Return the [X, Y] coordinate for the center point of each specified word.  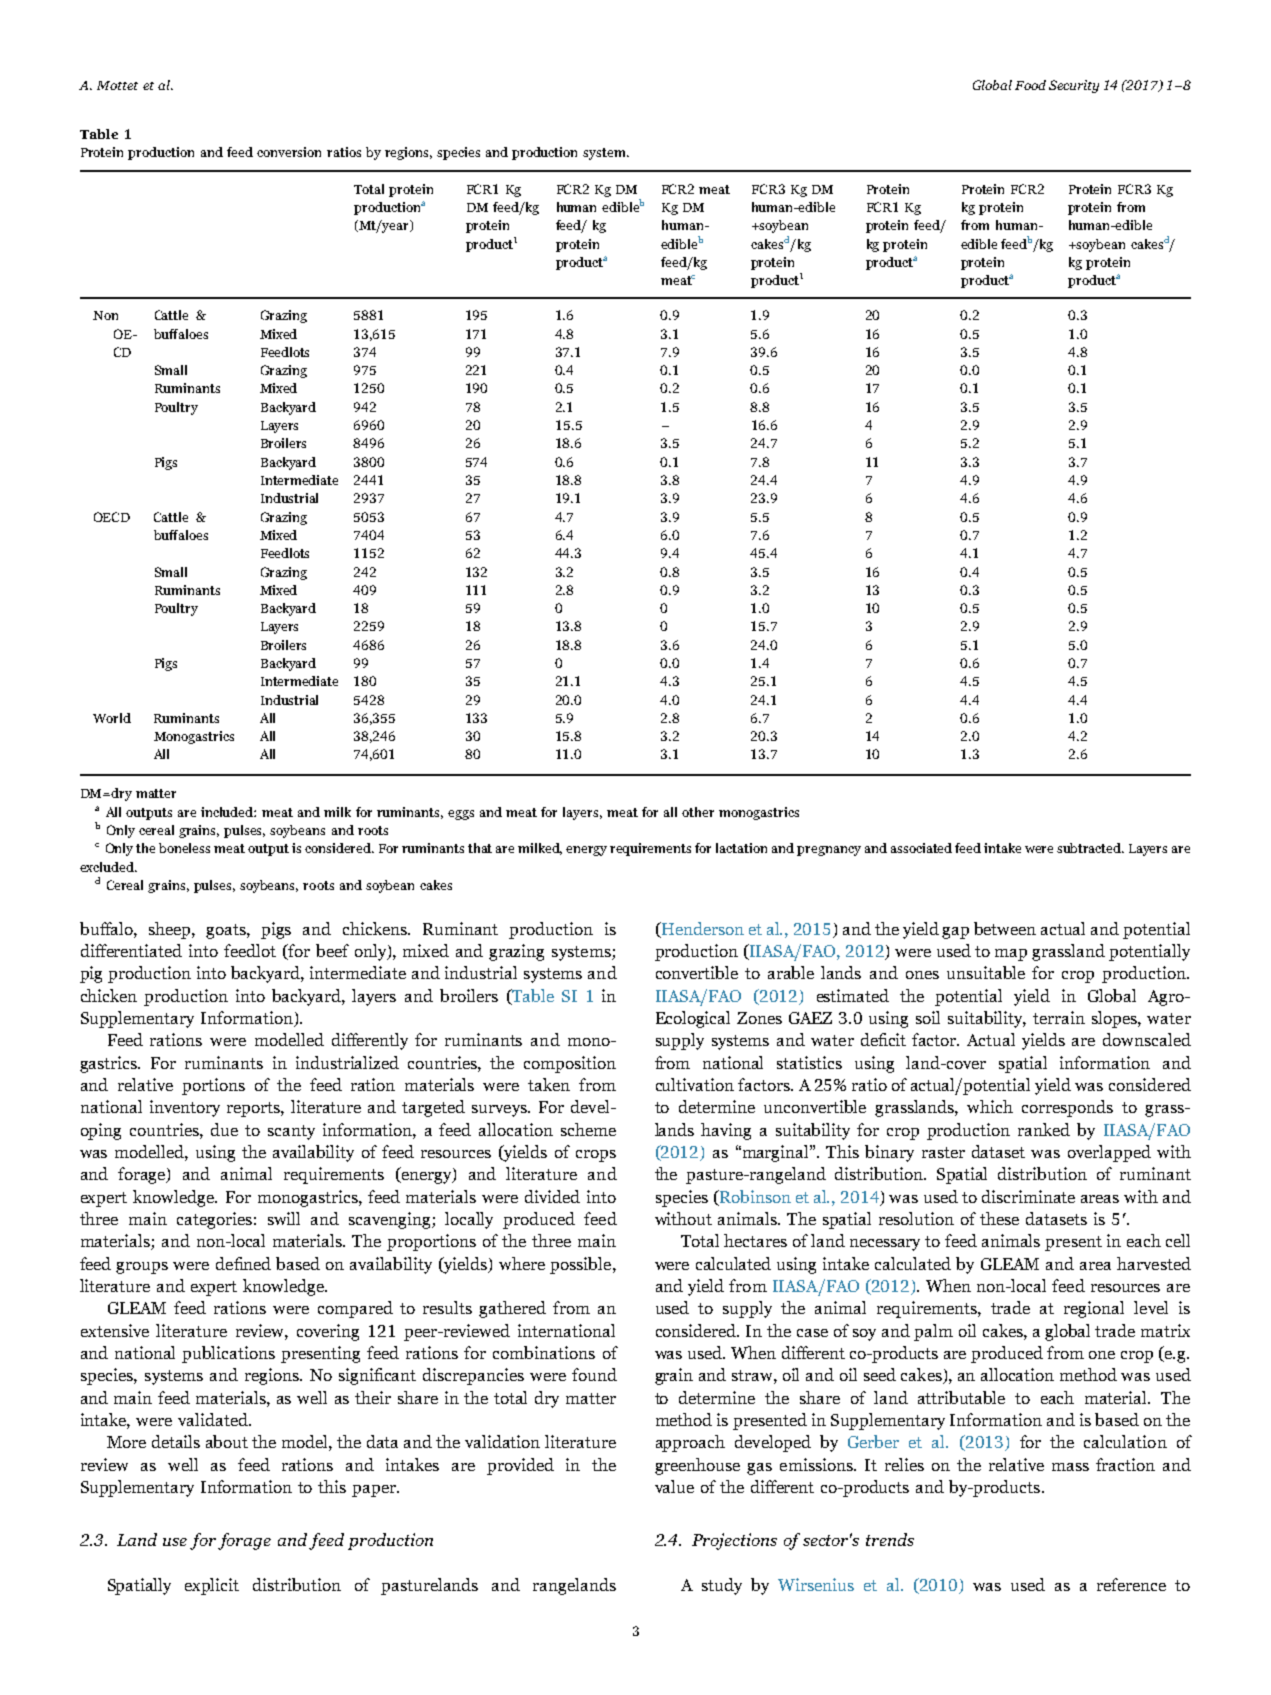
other [698, 812]
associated [921, 848]
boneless [184, 848]
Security [1074, 86]
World [112, 718]
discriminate [1028, 1196]
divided [552, 1196]
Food [1030, 85]
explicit [212, 1586]
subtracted [1090, 848]
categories [214, 1220]
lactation [741, 848]
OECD [112, 517]
